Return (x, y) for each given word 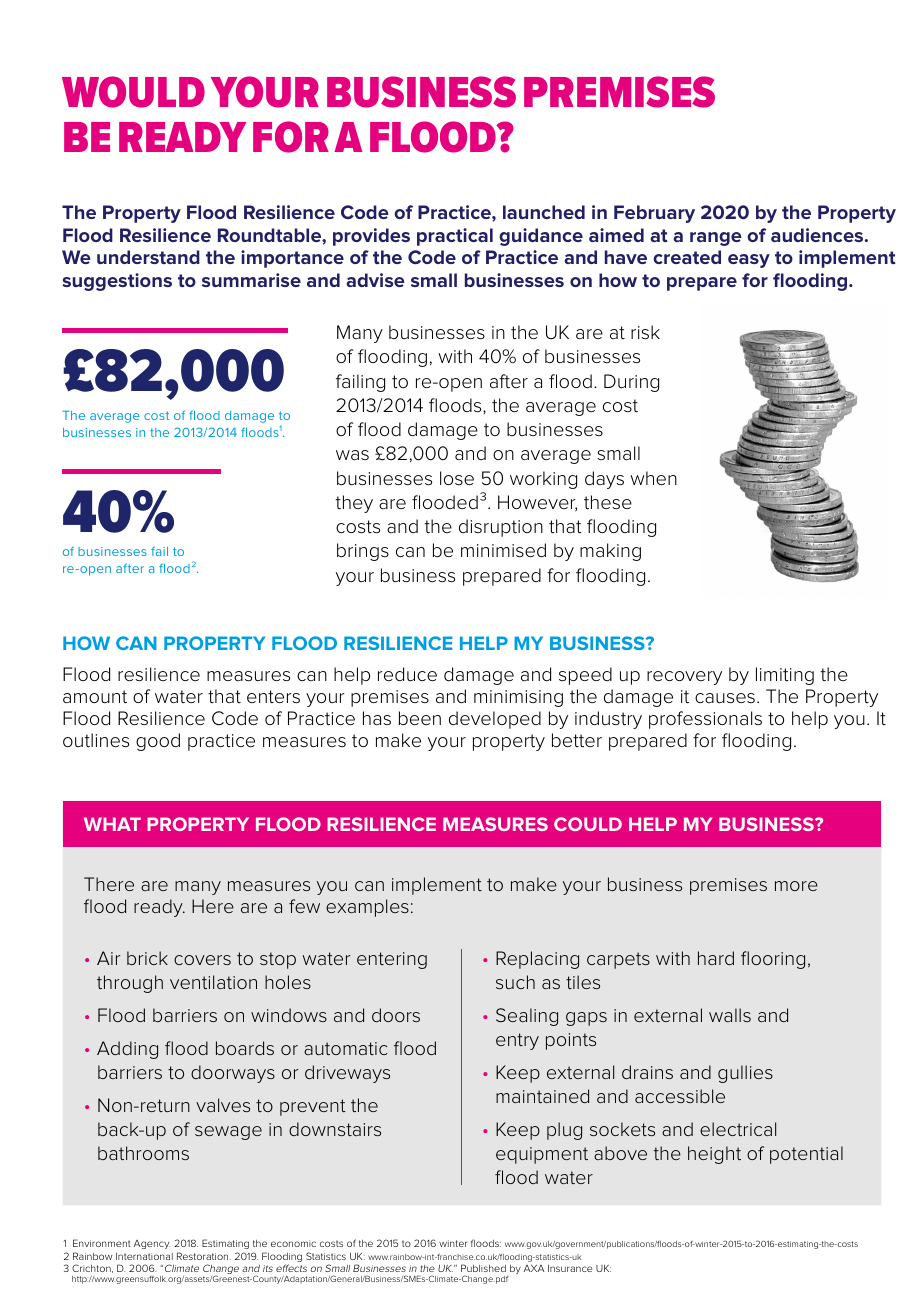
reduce (407, 674)
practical (455, 237)
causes (725, 698)
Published (483, 1268)
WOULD (133, 92)
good (158, 742)
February (654, 214)
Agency (152, 1244)
